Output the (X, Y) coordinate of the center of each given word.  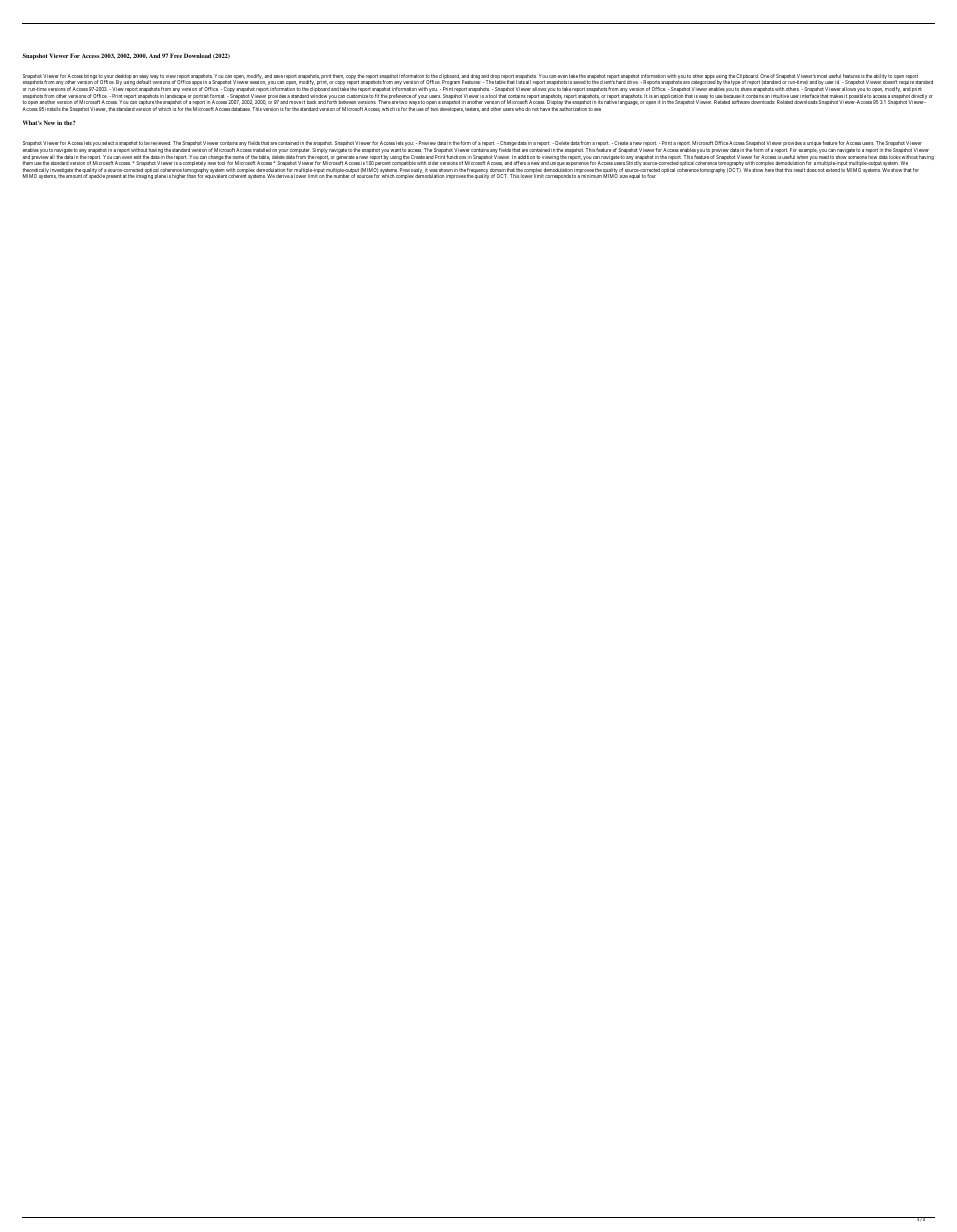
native (610, 102)
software (741, 102)
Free (176, 55)
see (597, 109)
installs (53, 109)
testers (472, 110)
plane (160, 176)
